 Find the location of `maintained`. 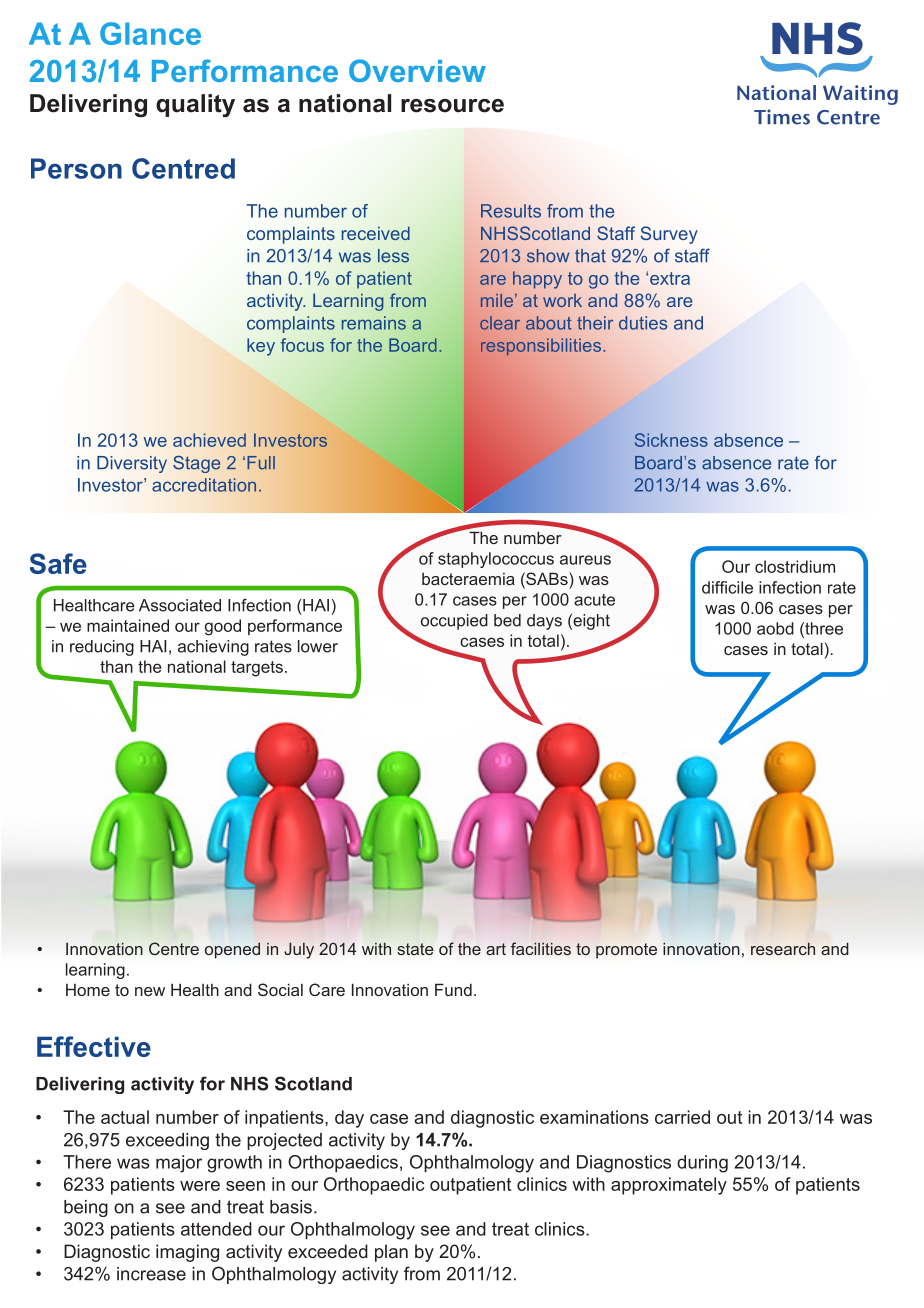

maintained is located at coordinates (128, 625).
